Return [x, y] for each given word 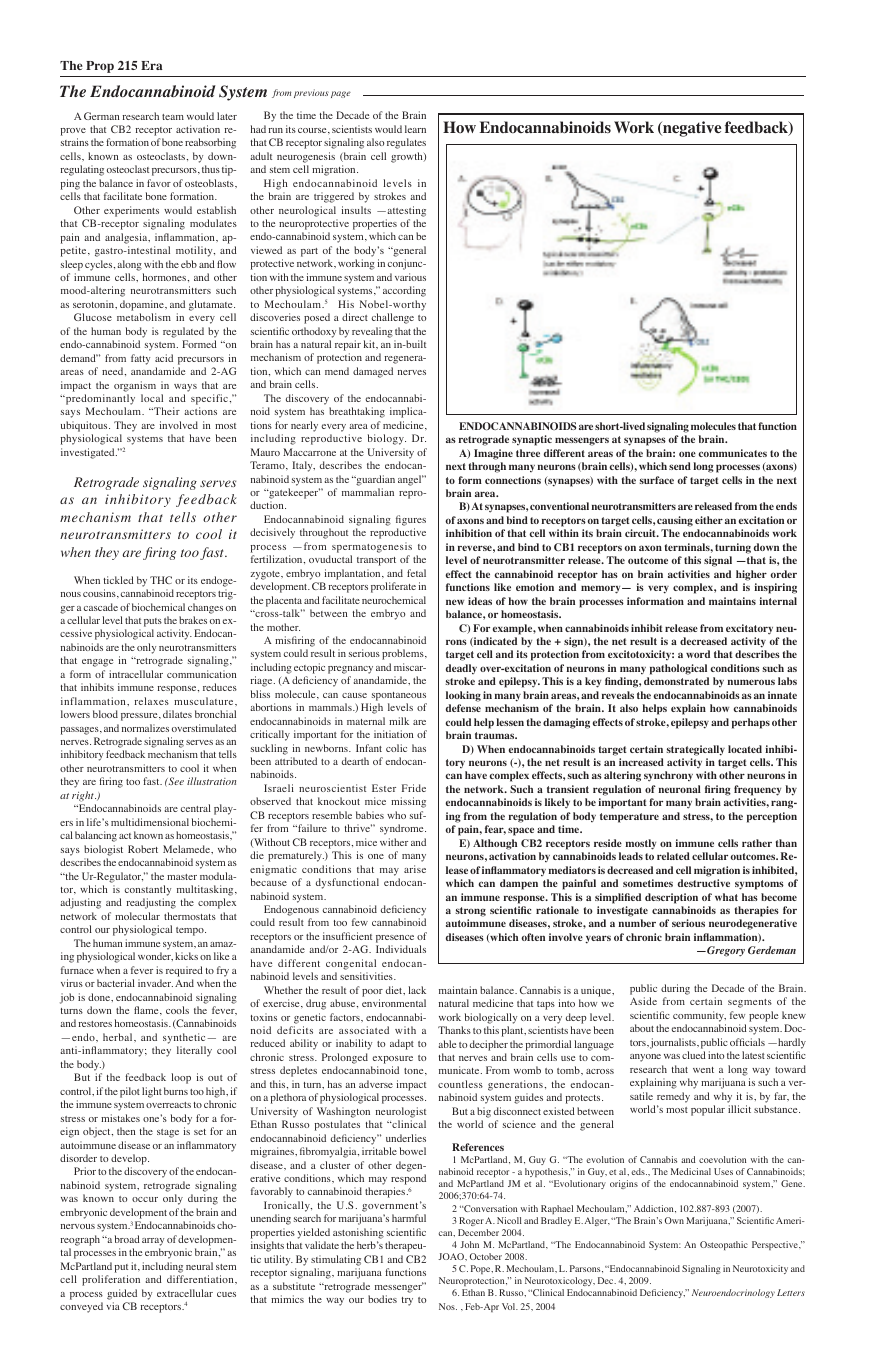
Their [166, 411]
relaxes [152, 701]
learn [415, 129]
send [680, 466]
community [699, 1016]
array [153, 1242]
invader [155, 983]
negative [691, 129]
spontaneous [399, 696]
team [173, 117]
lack [417, 990]
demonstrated [676, 681]
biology [387, 439]
